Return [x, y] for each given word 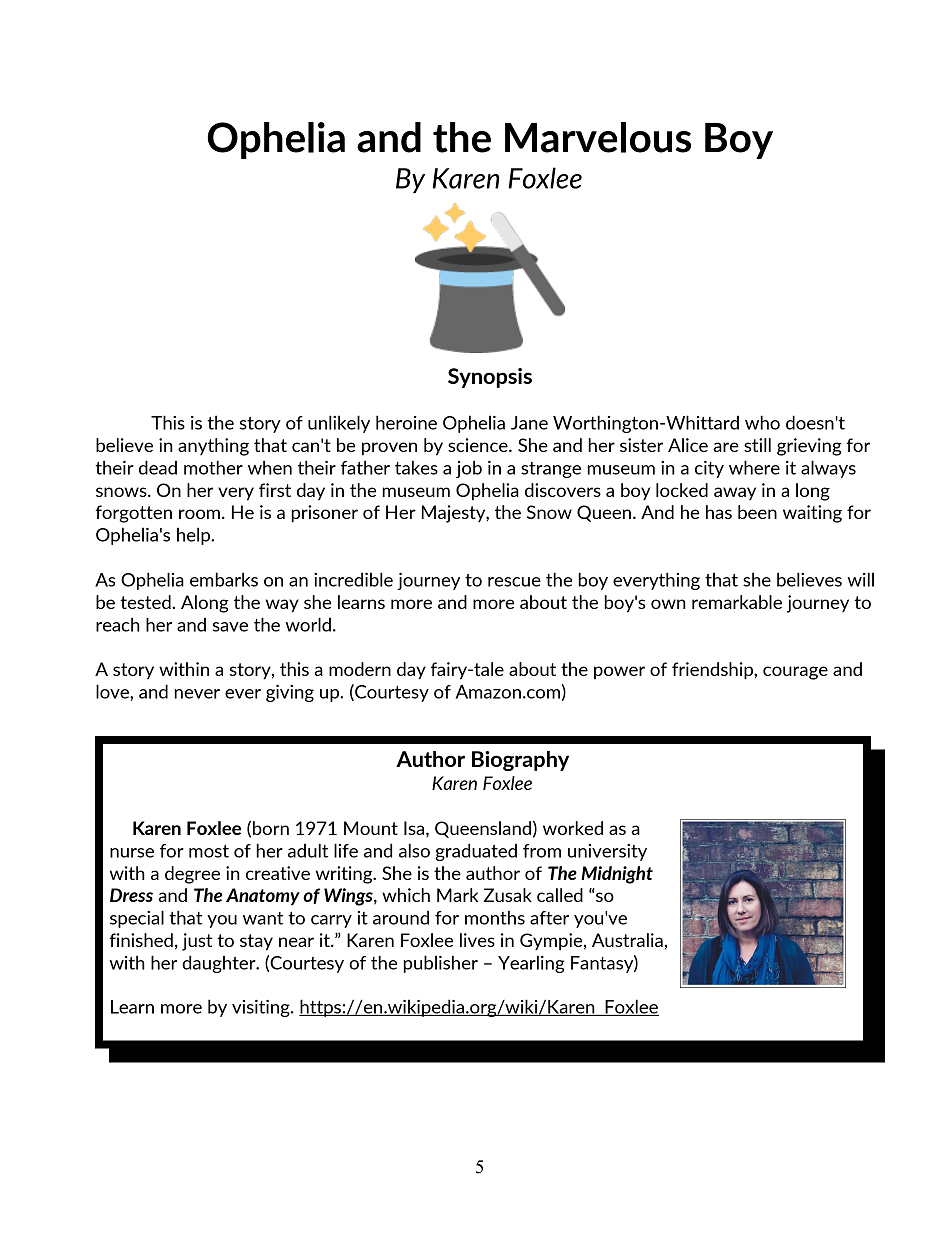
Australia [627, 940]
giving [290, 693]
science [479, 445]
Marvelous [598, 137]
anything [213, 447]
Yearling [531, 964]
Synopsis [490, 378]
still [757, 445]
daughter [220, 964]
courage [795, 673]
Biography [520, 761]
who [762, 422]
